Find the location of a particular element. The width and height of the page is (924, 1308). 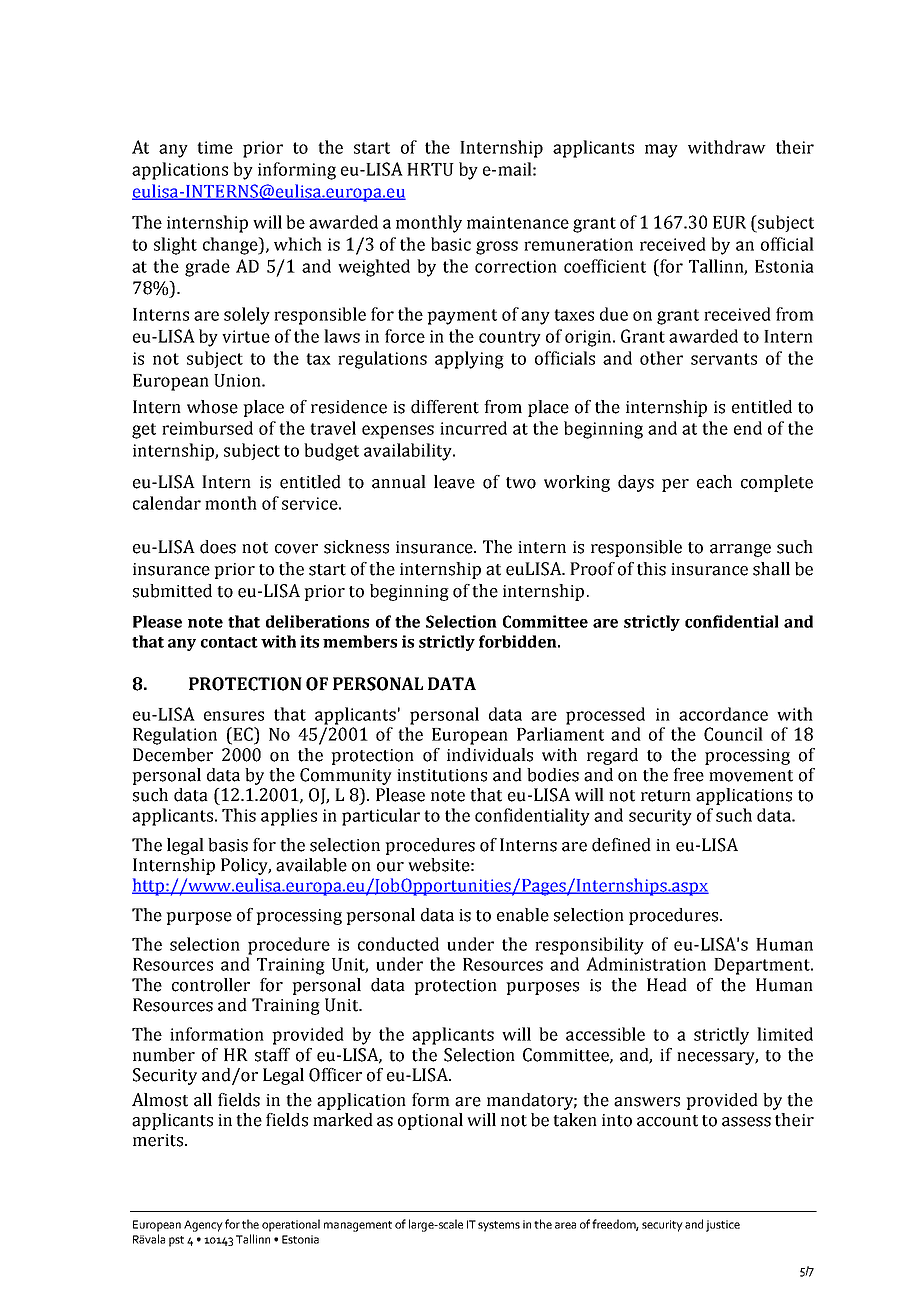

time is located at coordinates (215, 147).
